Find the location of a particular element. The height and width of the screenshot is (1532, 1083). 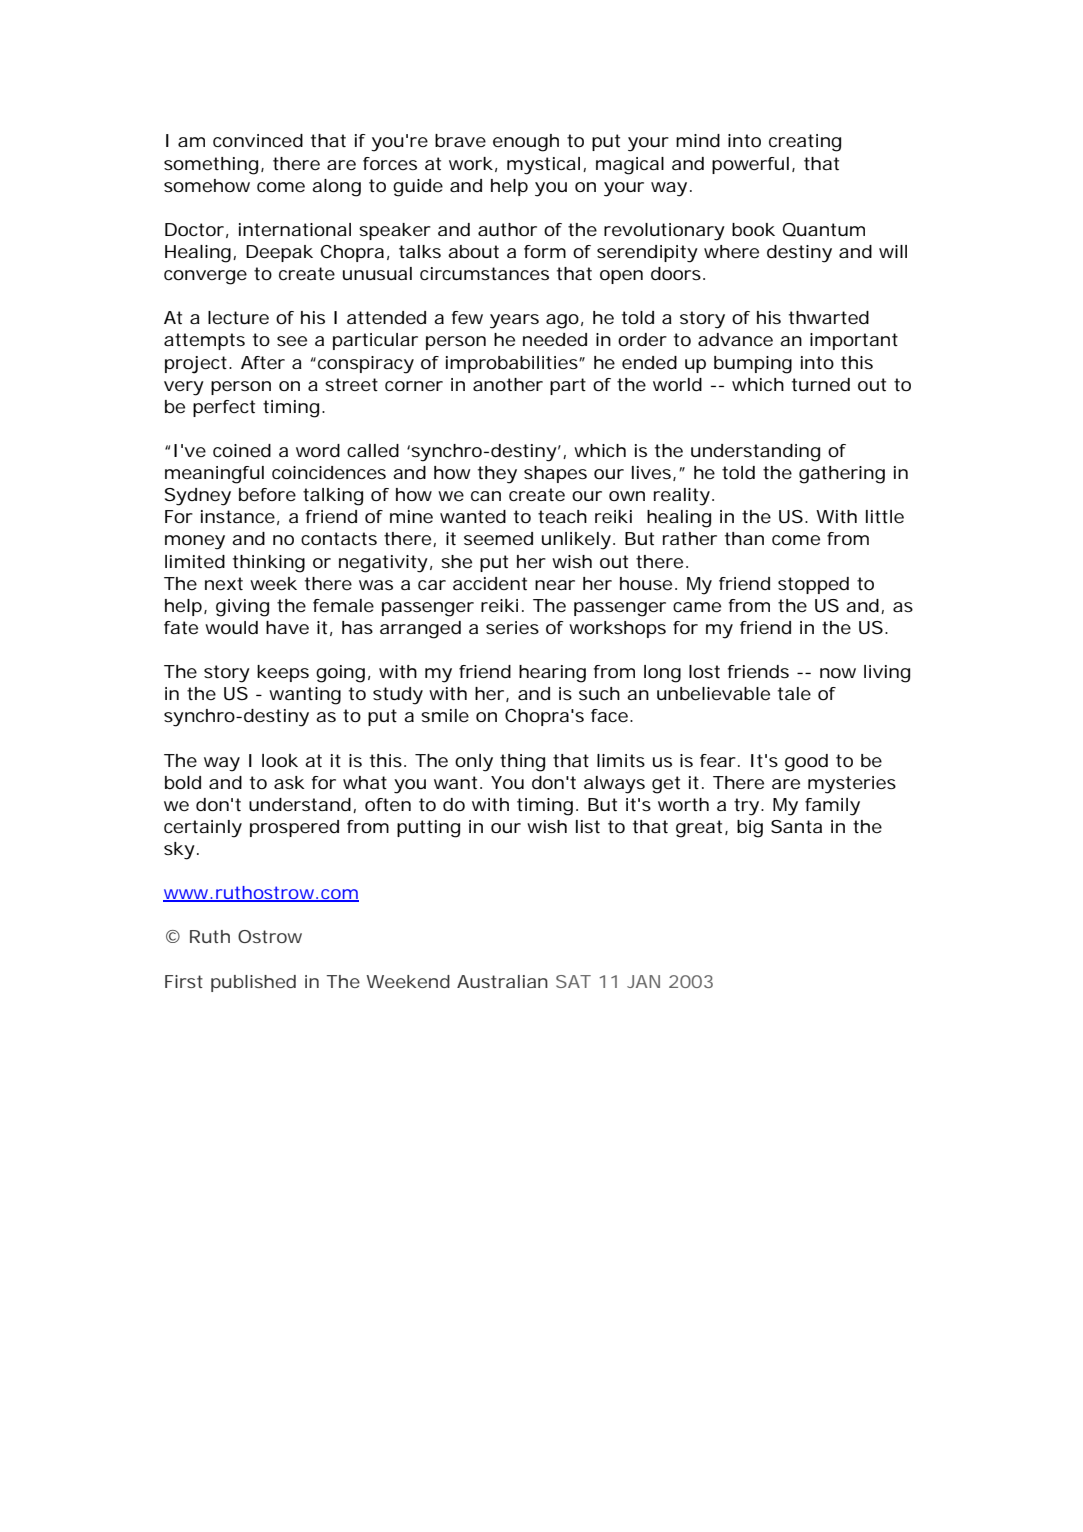

thinking is located at coordinates (269, 564).
